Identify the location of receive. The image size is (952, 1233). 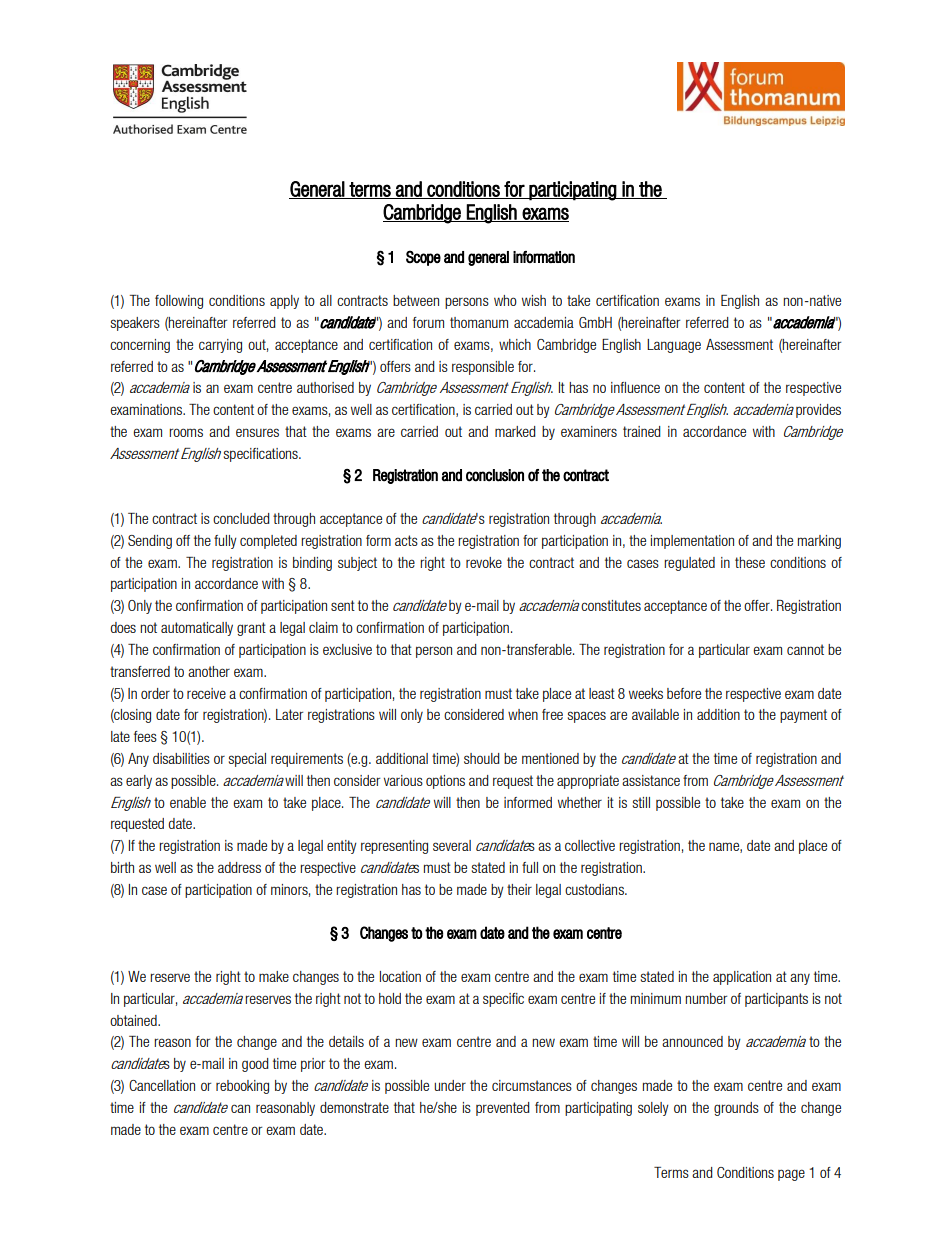
(206, 693).
